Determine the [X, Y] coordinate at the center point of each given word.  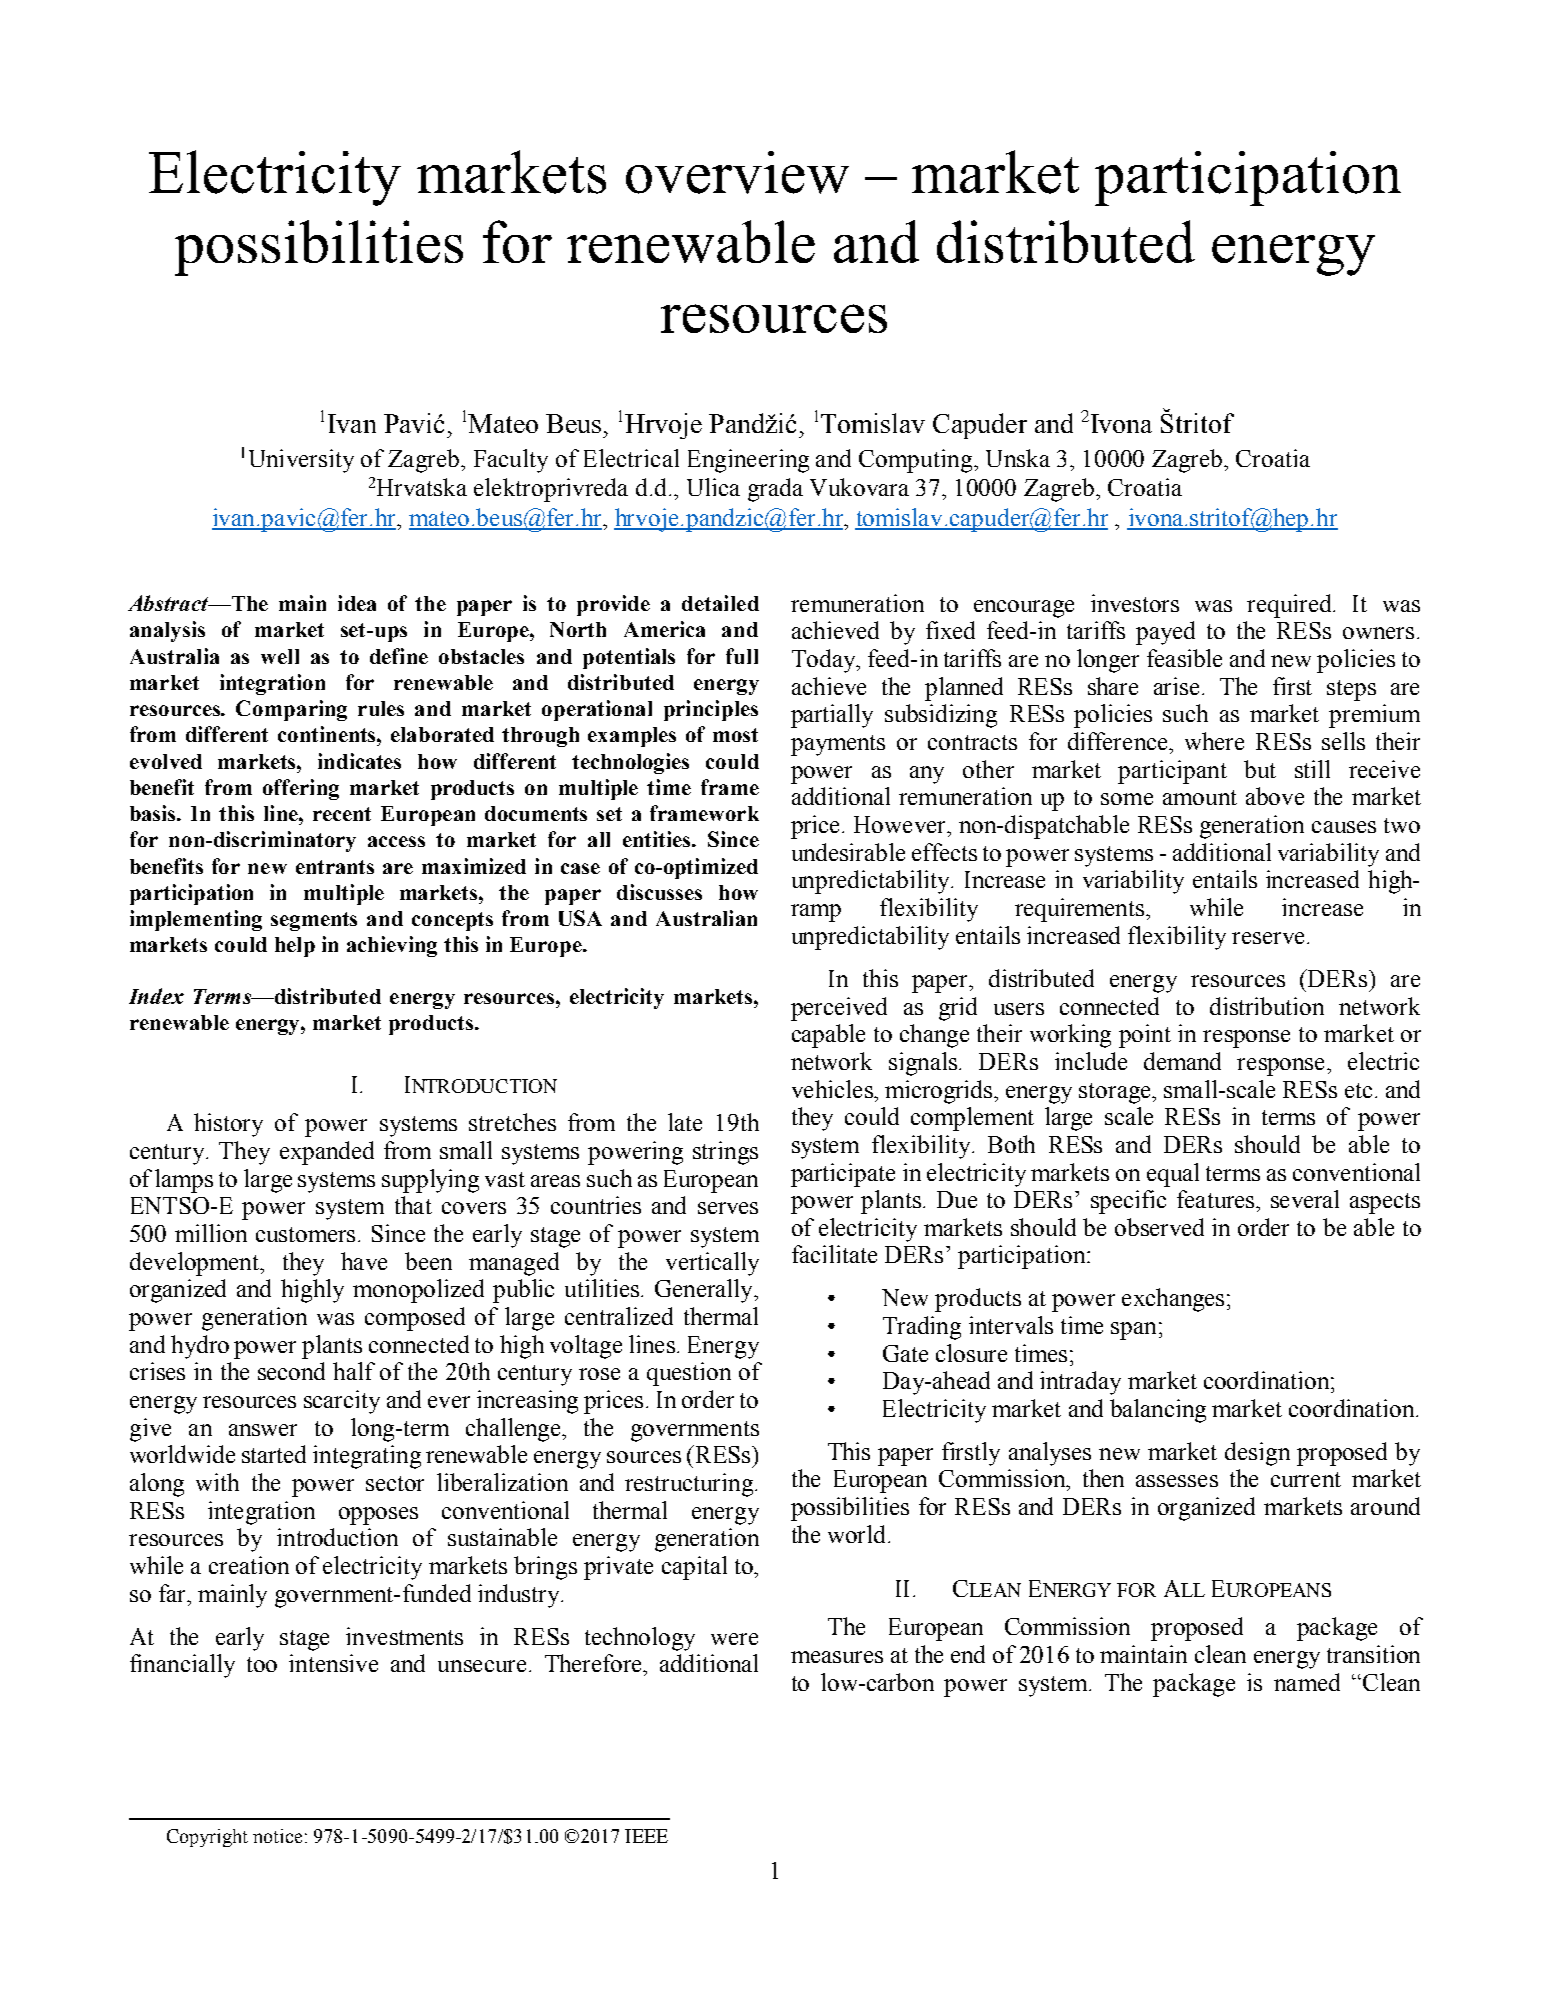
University [301, 461]
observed [1159, 1227]
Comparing [291, 710]
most [735, 735]
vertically [712, 1264]
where [1214, 741]
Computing [917, 461]
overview [737, 172]
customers [305, 1234]
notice [277, 1836]
